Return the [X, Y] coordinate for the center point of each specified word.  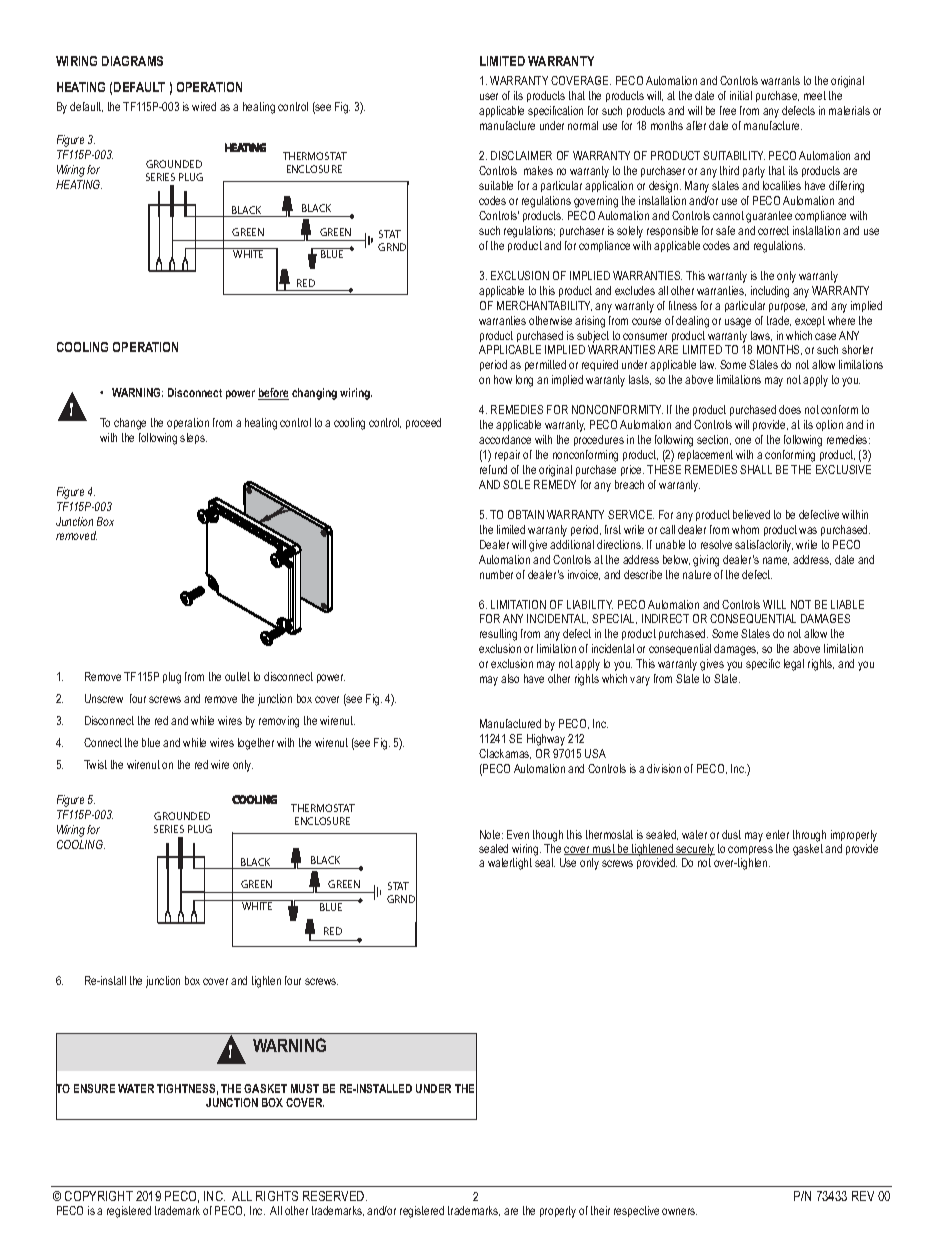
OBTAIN [526, 514]
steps [193, 438]
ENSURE [94, 1088]
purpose [788, 307]
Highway [546, 740]
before [273, 394]
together [256, 744]
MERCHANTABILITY [544, 306]
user [489, 96]
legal [794, 665]
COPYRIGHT [99, 1196]
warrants [780, 80]
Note [491, 834]
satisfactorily [764, 546]
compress [750, 850]
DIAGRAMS [132, 61]
